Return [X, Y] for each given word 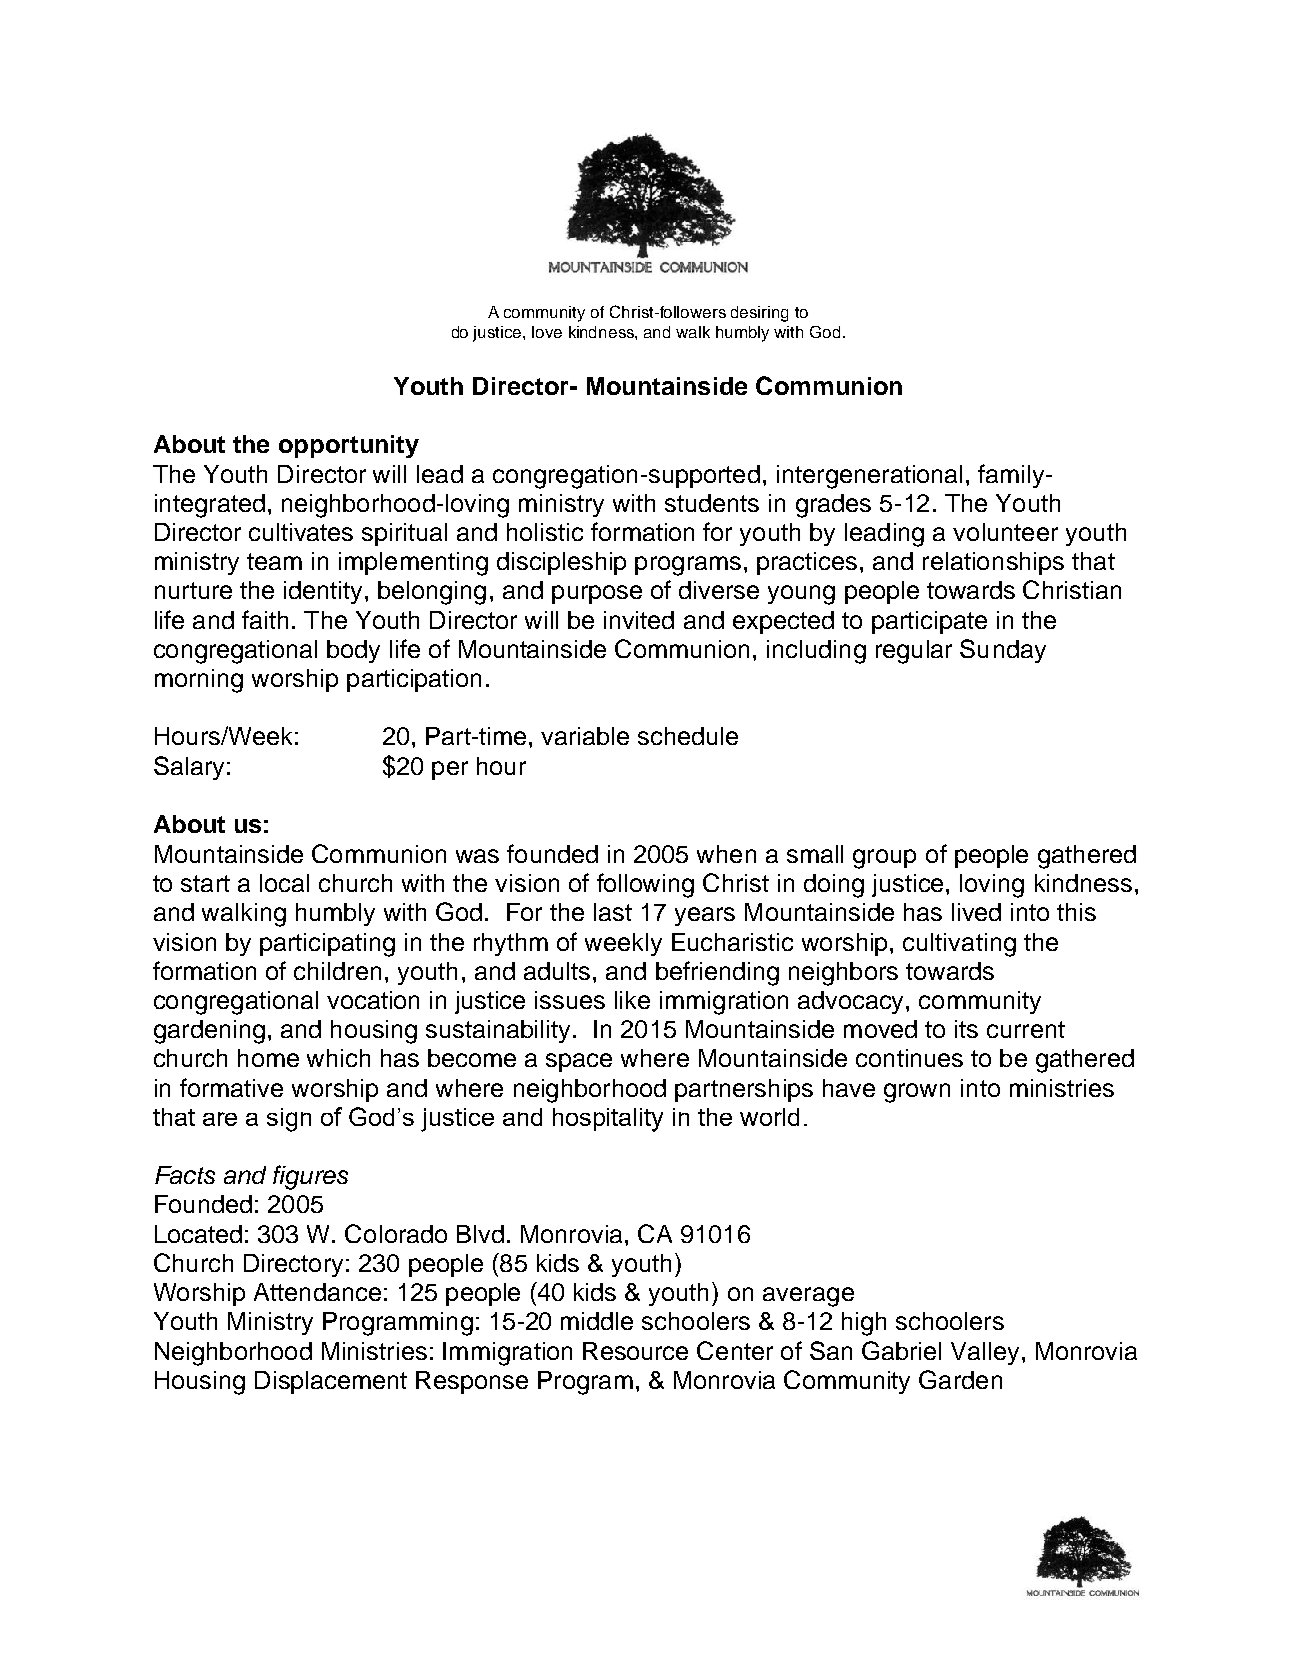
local [284, 883]
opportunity [349, 446]
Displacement [331, 1382]
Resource [635, 1351]
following [645, 885]
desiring [759, 314]
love [547, 332]
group [884, 859]
